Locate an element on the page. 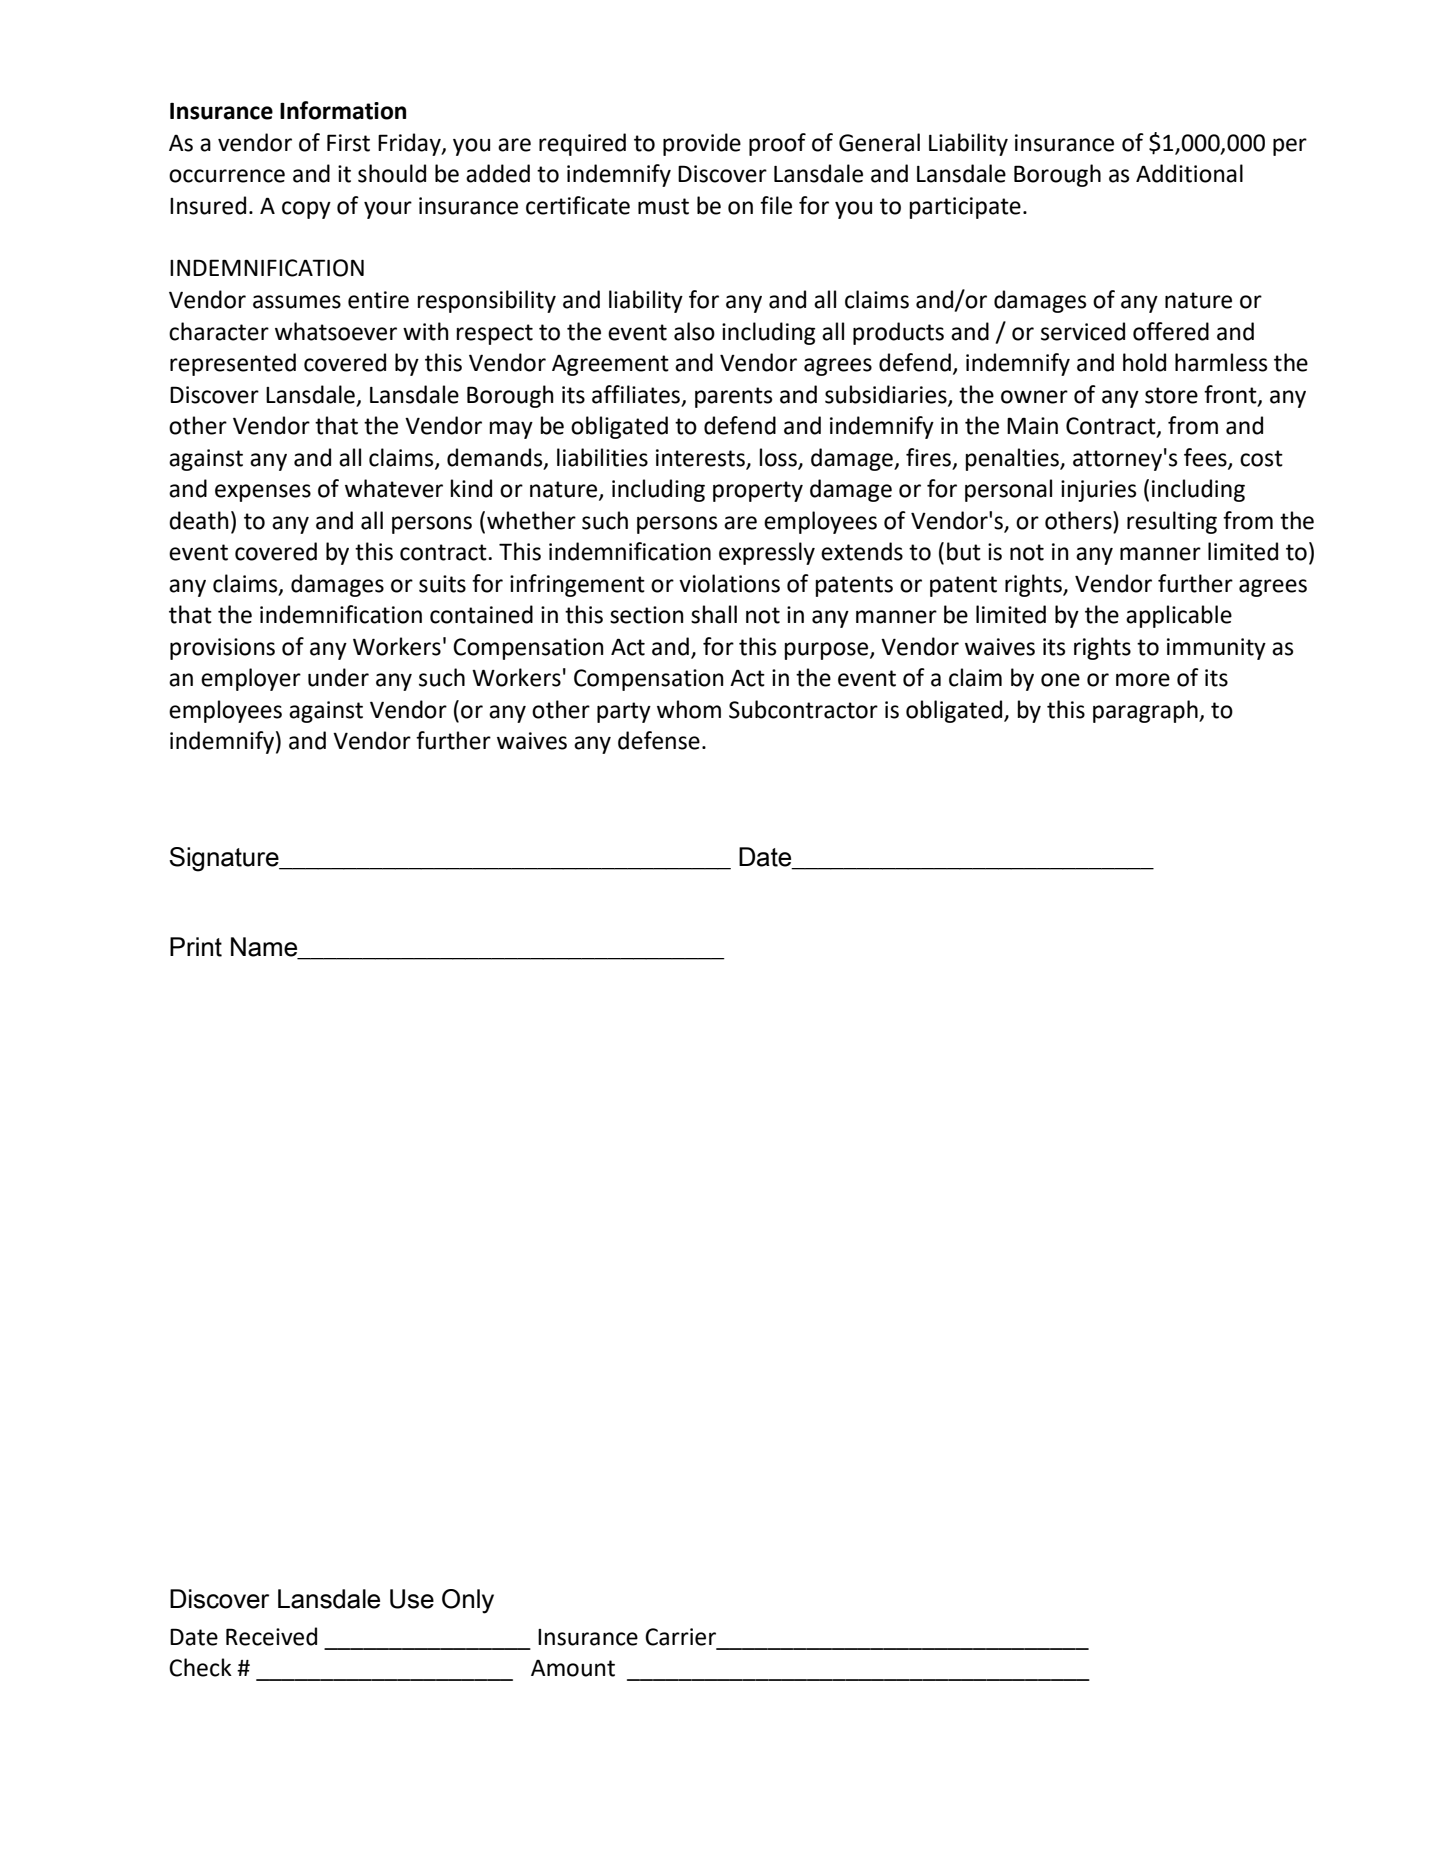 This image has width=1435, height=1858. provide is located at coordinates (702, 144).
